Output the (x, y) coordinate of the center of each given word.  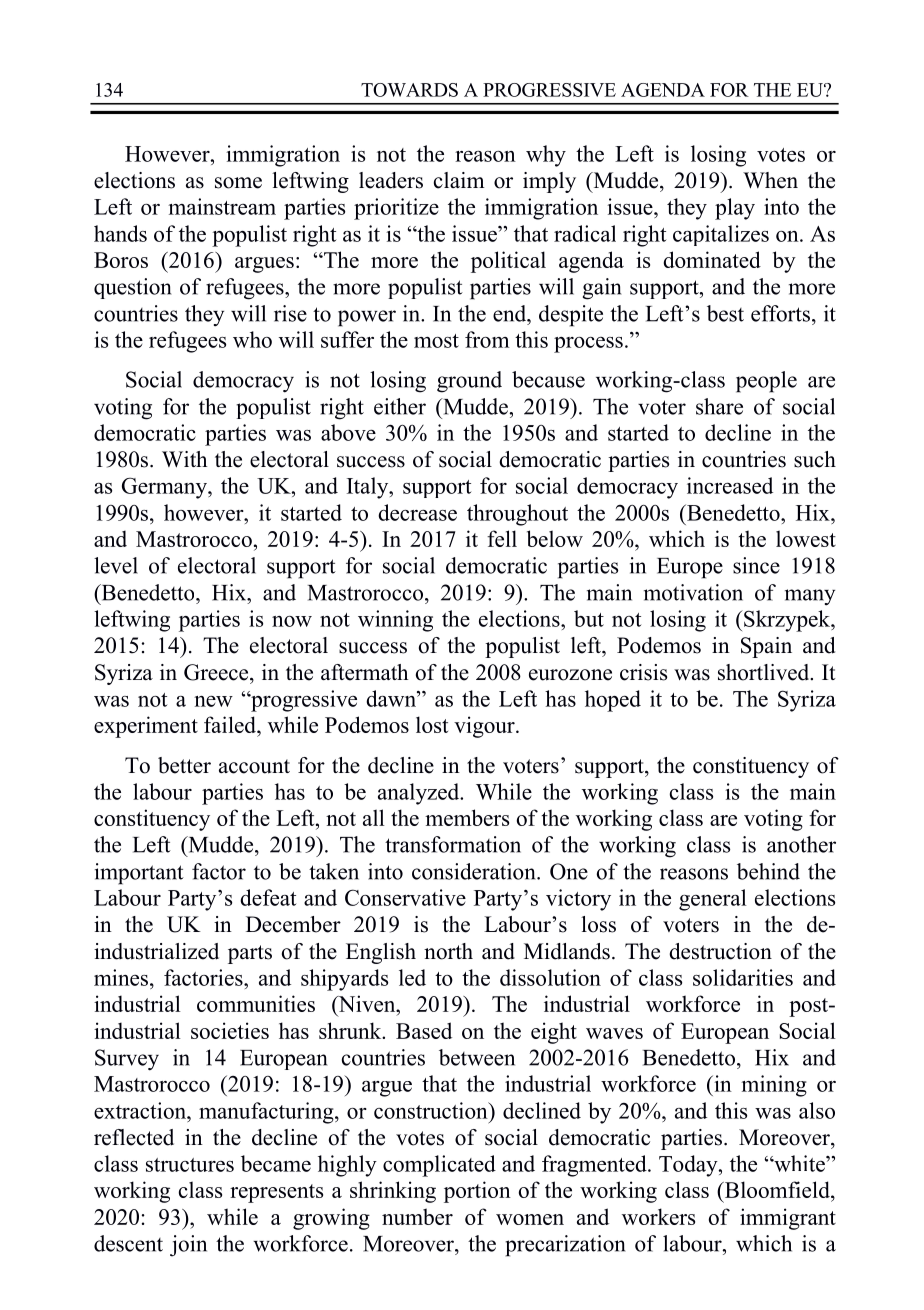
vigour (485, 727)
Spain (766, 647)
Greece (217, 672)
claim (459, 180)
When (770, 180)
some (238, 183)
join (188, 1246)
